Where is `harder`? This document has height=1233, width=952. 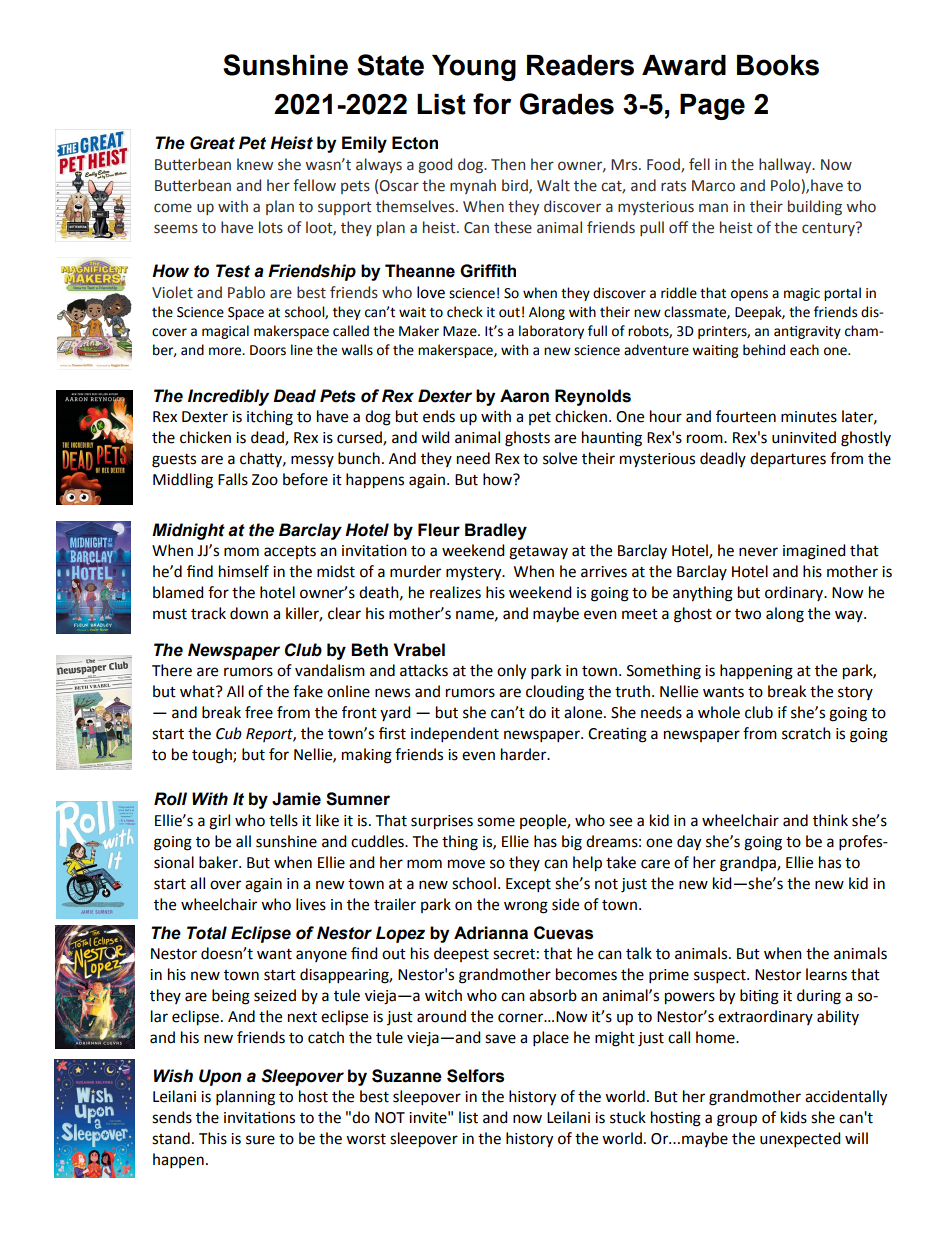
harder is located at coordinates (525, 754).
